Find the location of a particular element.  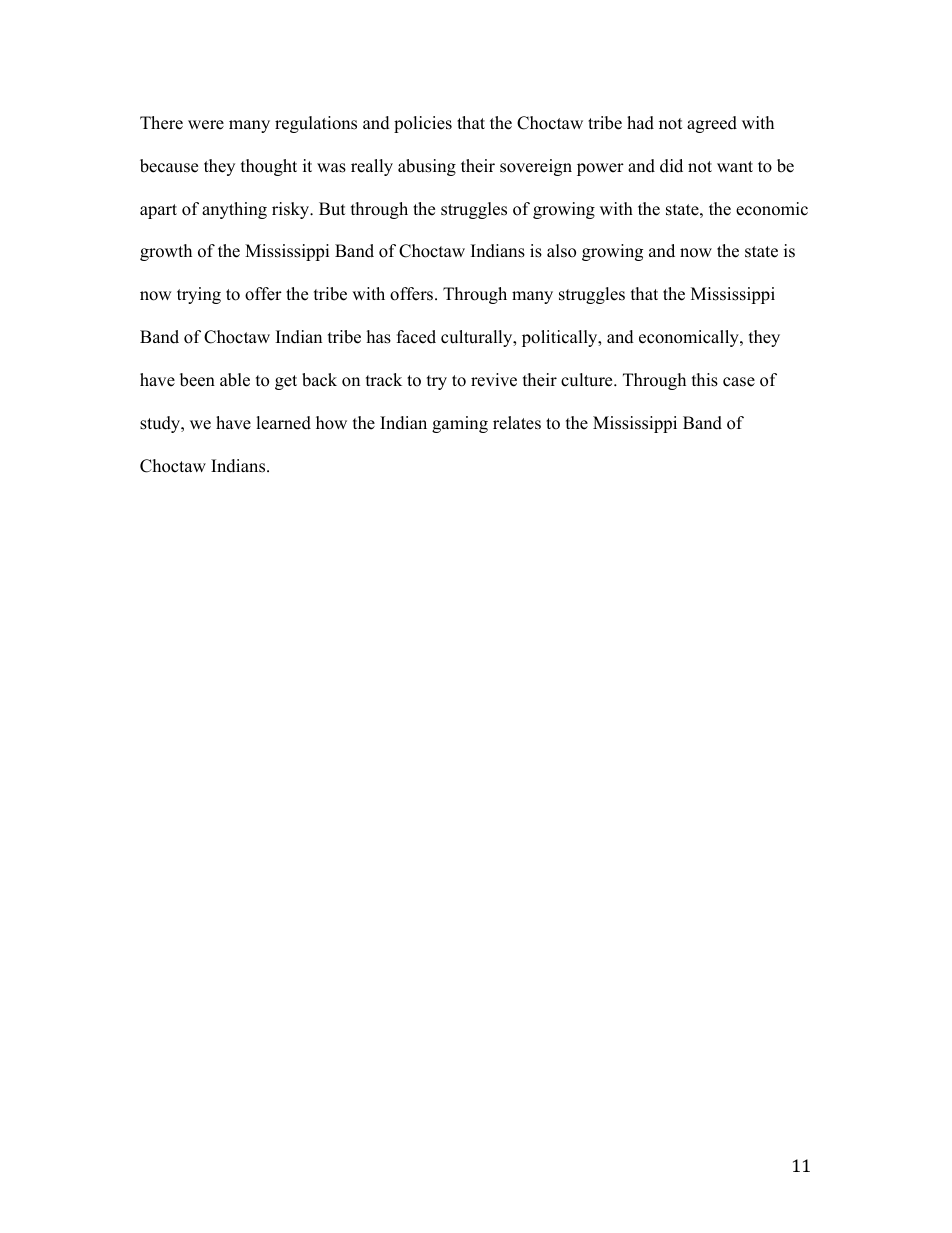

learned is located at coordinates (283, 423).
